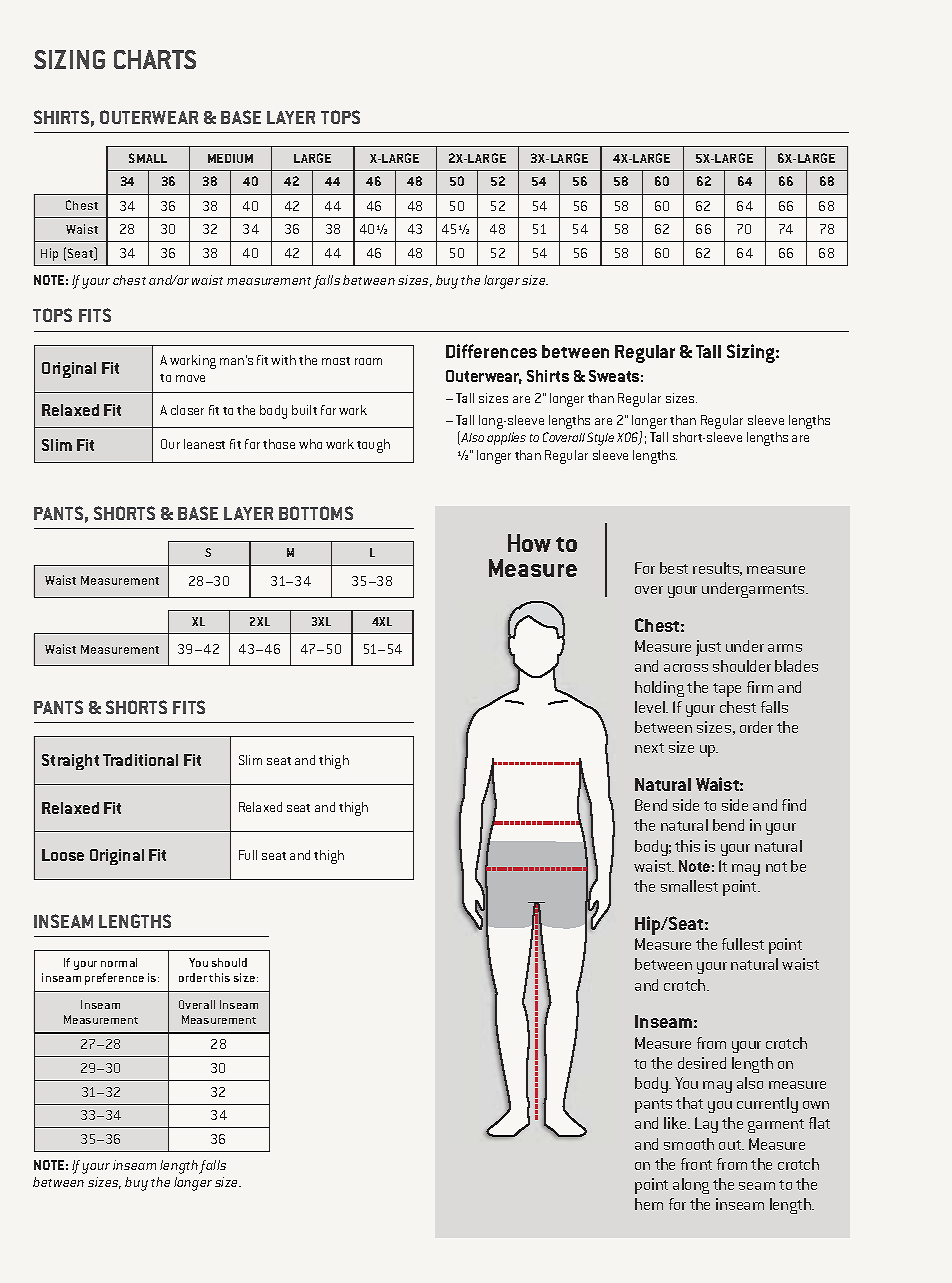  I want to click on Traditional, so click(140, 760).
